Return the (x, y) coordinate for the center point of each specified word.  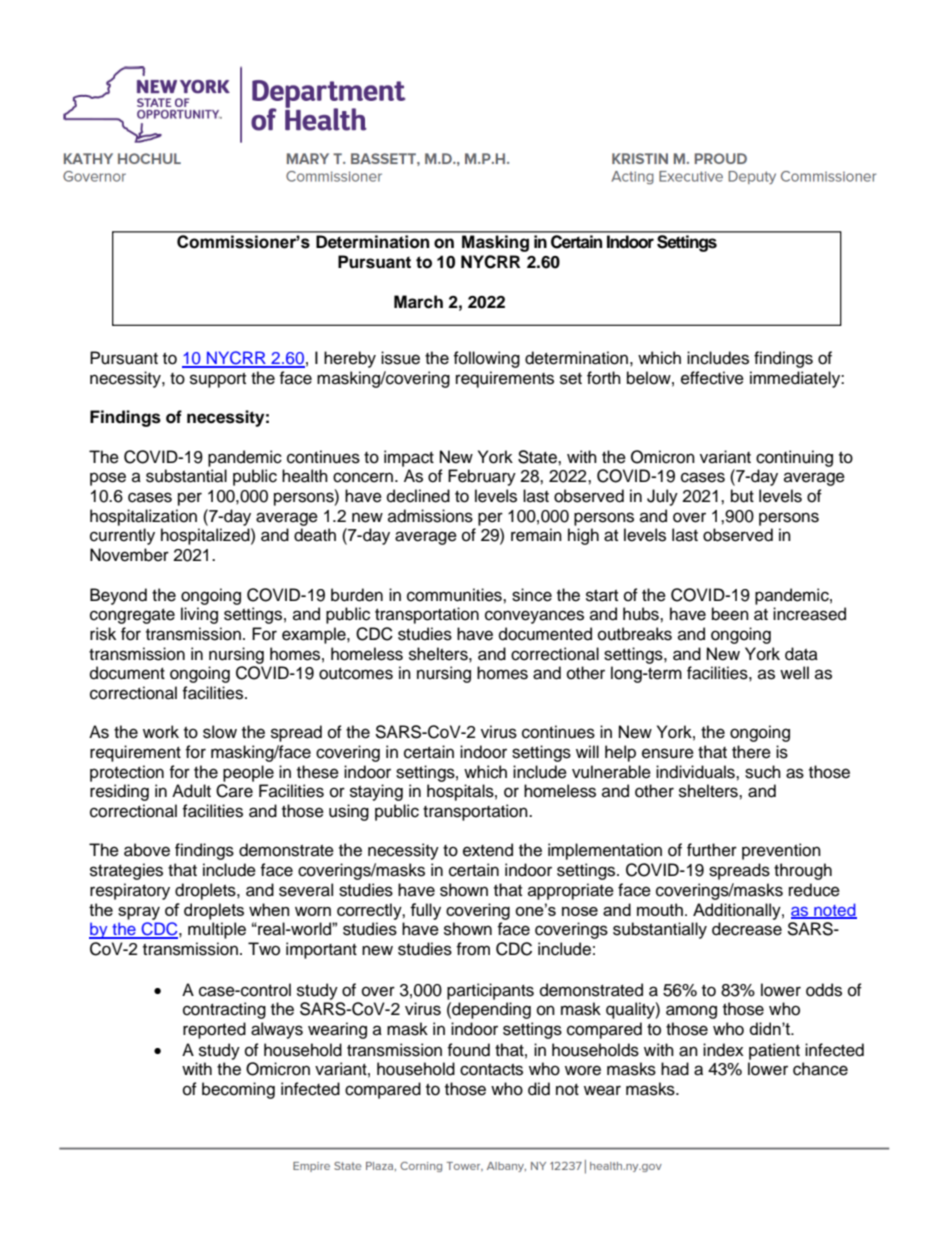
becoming (238, 1090)
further (712, 850)
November (129, 555)
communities (455, 595)
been (730, 614)
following (486, 359)
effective (712, 378)
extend (488, 850)
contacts (491, 1070)
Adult (191, 791)
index (723, 1050)
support (218, 380)
